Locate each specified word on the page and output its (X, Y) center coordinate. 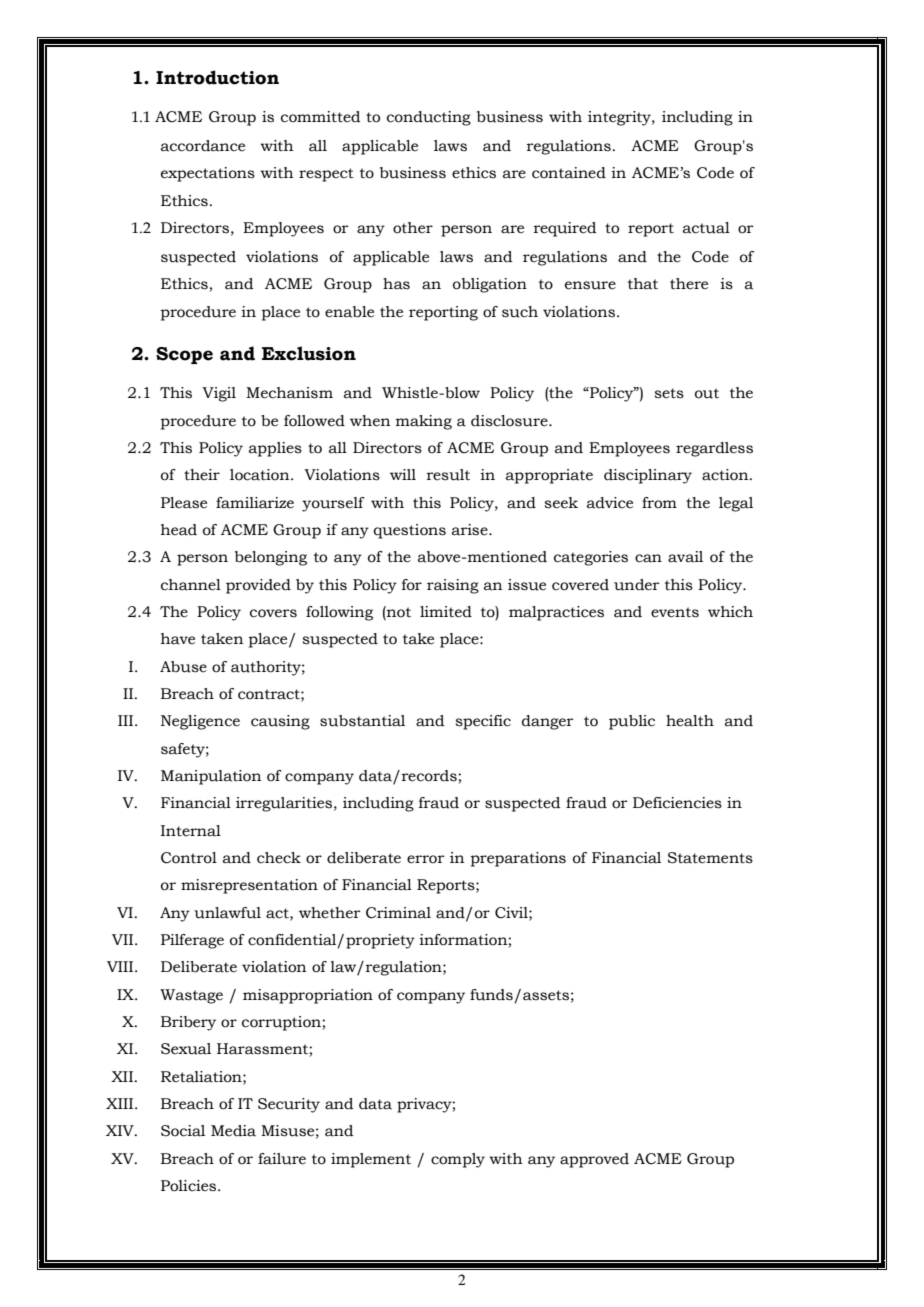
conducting (429, 118)
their (202, 475)
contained (569, 173)
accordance (203, 146)
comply (458, 1160)
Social (183, 1131)
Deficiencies (677, 803)
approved (594, 1160)
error (425, 859)
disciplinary (648, 476)
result (448, 475)
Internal (191, 831)
